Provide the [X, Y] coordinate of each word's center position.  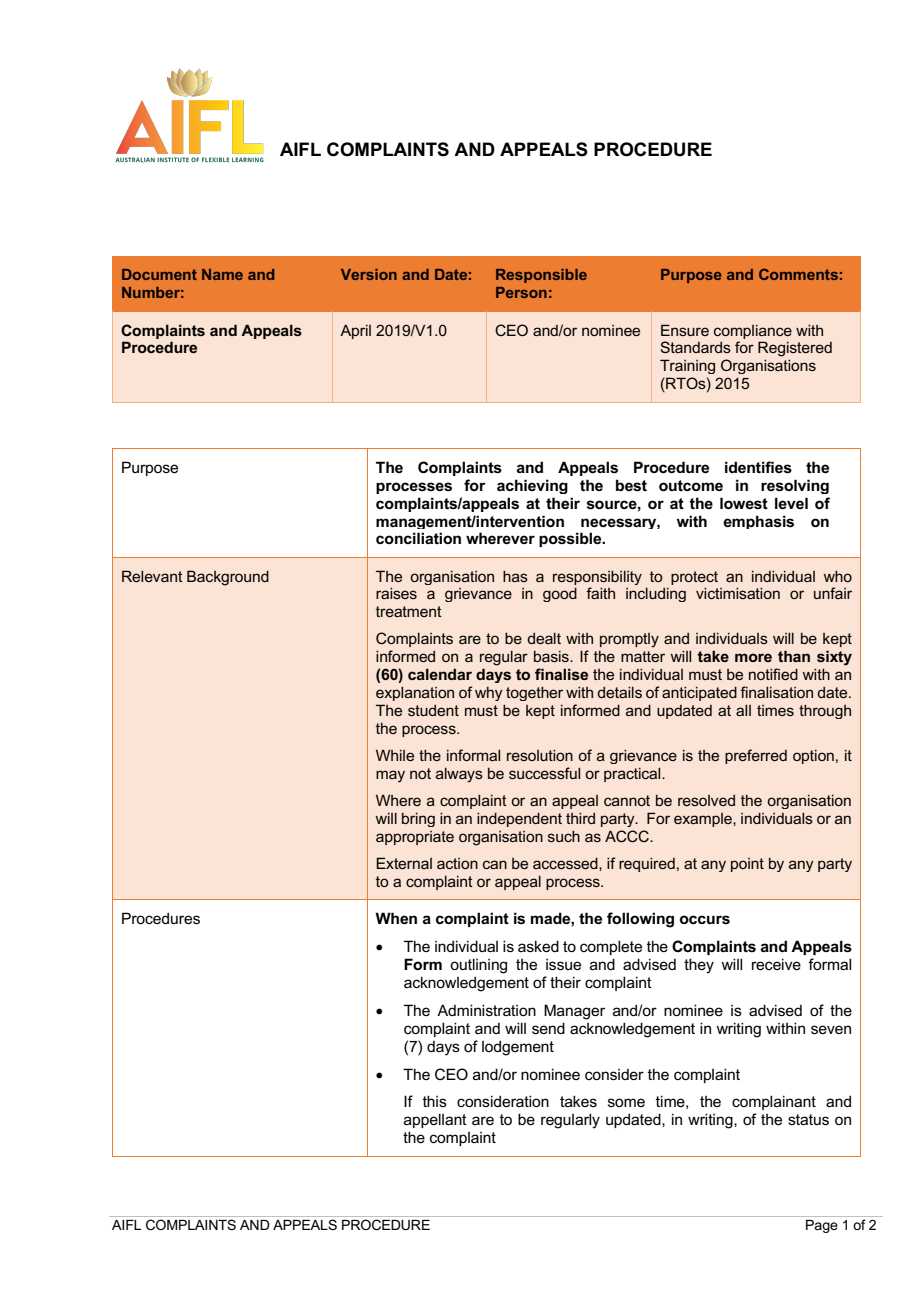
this [435, 1101]
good [560, 595]
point [747, 865]
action [457, 863]
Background [228, 578]
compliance [753, 332]
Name [222, 274]
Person [521, 292]
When [396, 918]
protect [694, 578]
